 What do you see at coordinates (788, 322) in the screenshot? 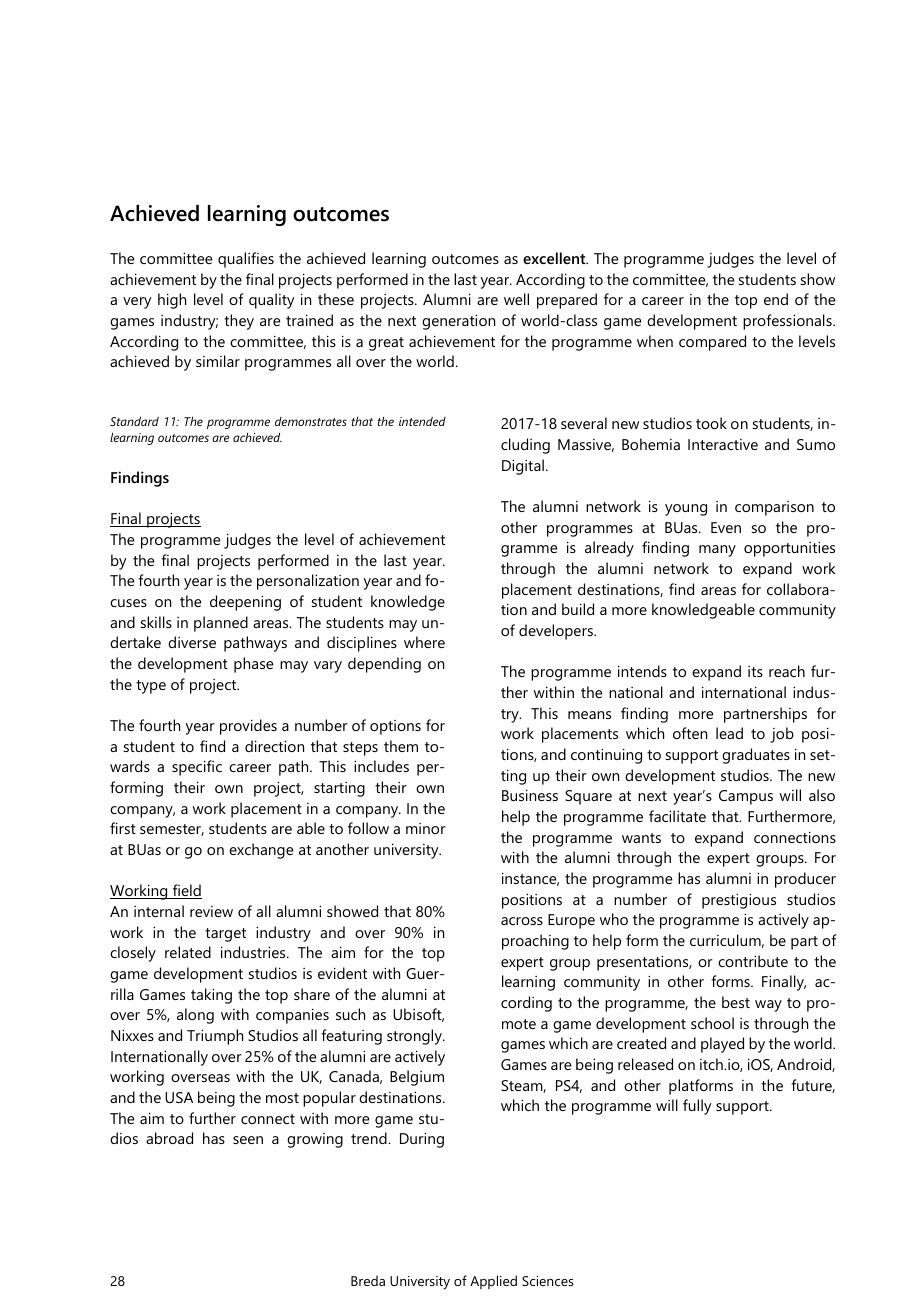
I see `professionals` at bounding box center [788, 322].
